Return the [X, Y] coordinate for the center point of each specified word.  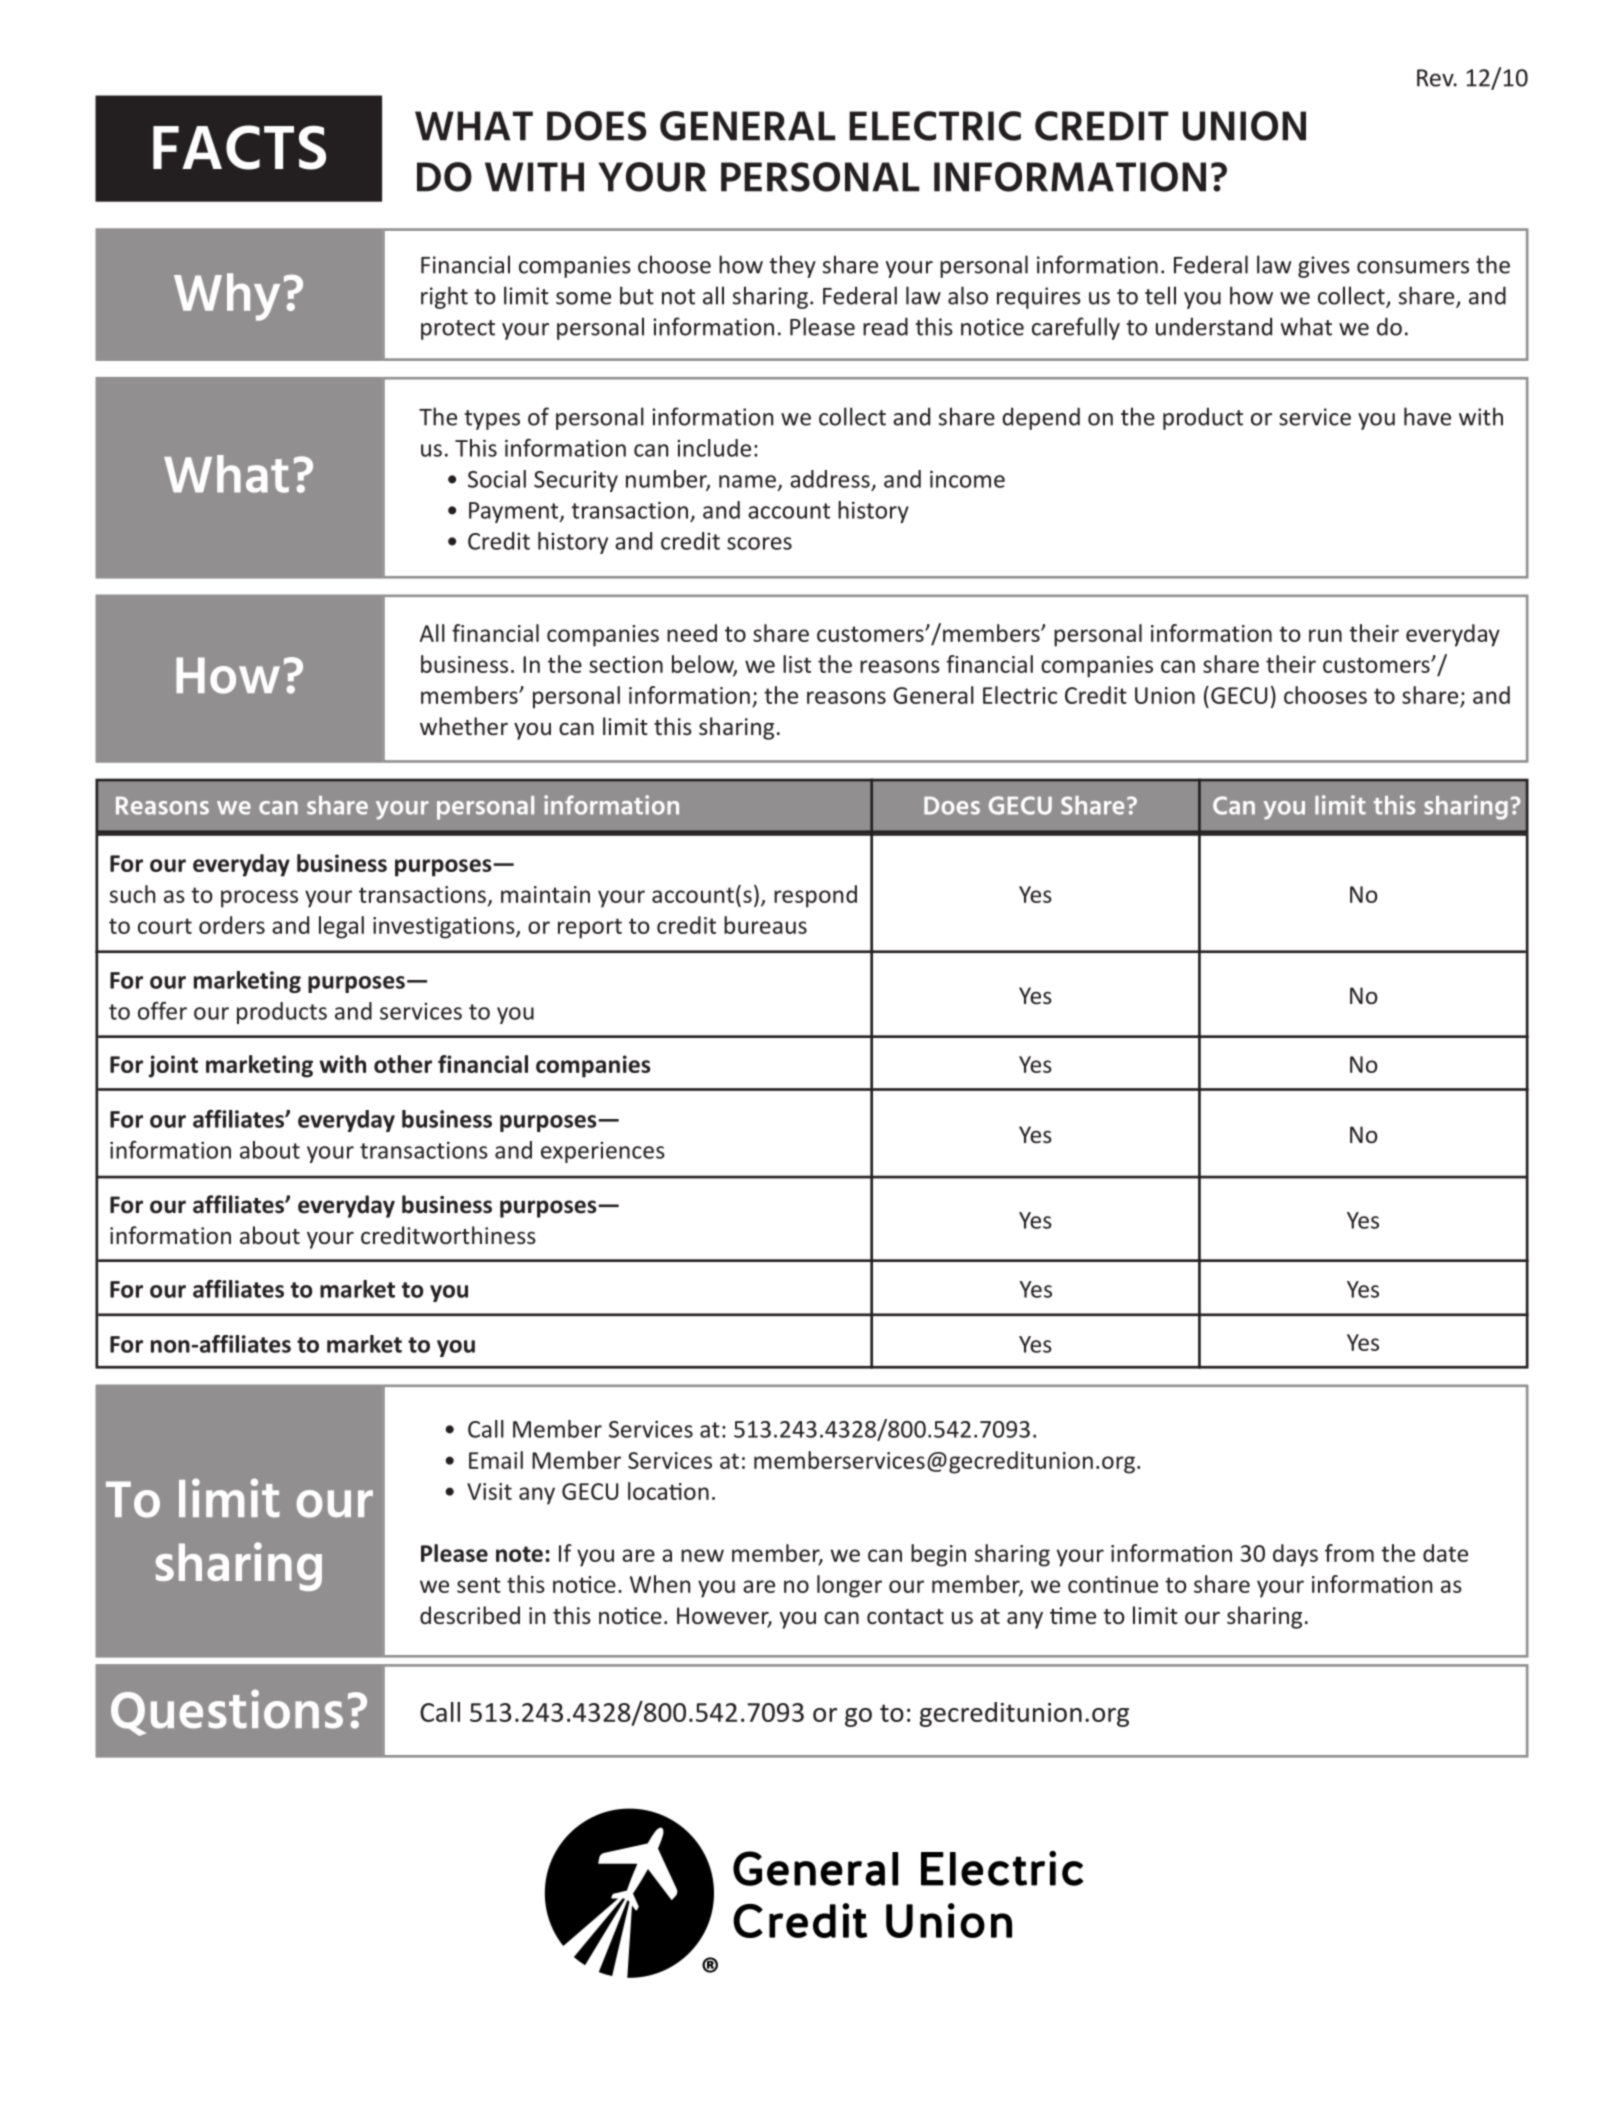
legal [341, 927]
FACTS [239, 147]
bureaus [765, 925]
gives [1324, 267]
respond [815, 896]
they [792, 266]
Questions [227, 1712]
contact [905, 1616]
